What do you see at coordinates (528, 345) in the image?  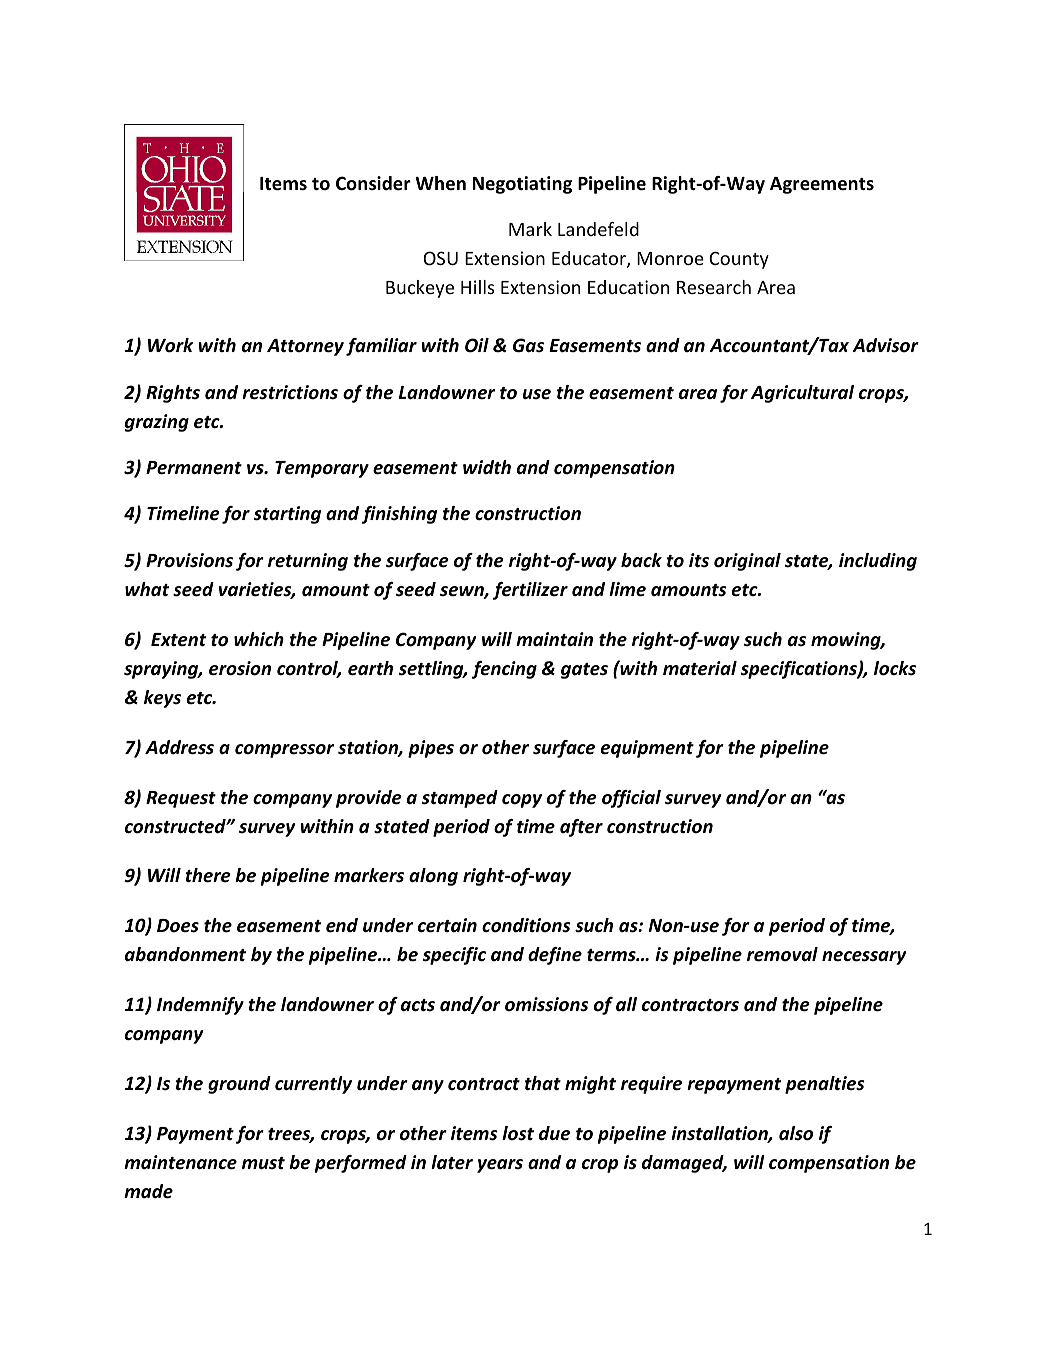 I see `Gas` at bounding box center [528, 345].
